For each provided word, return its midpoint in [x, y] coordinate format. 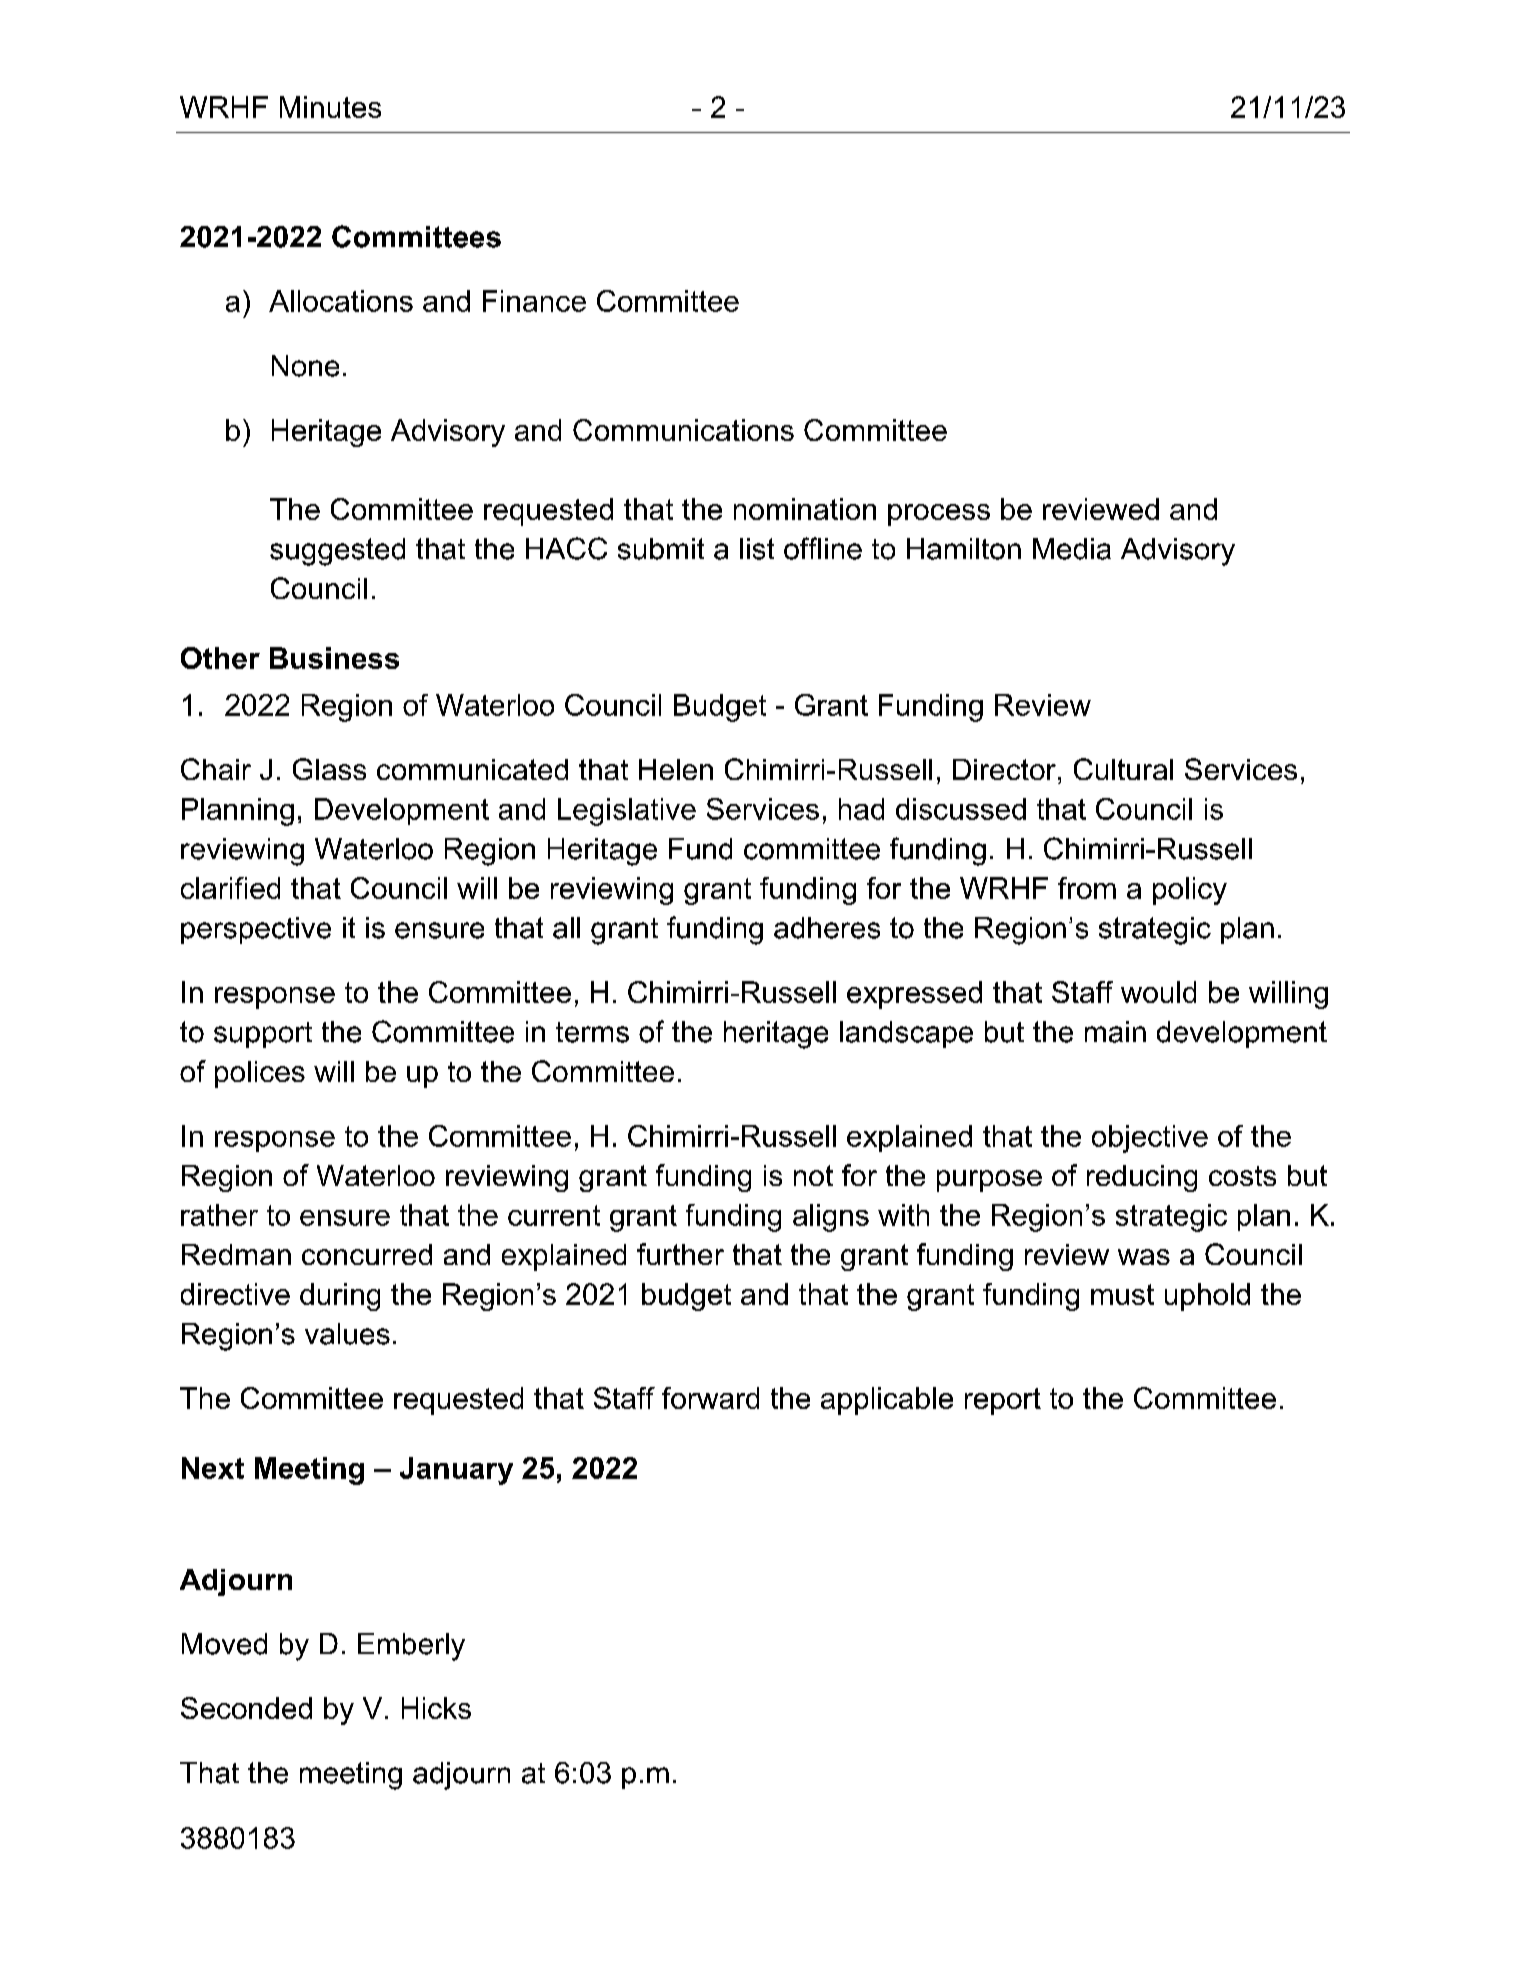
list [757, 549]
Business [334, 658]
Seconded [246, 1708]
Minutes [330, 107]
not [813, 1175]
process [939, 515]
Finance [534, 301]
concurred [367, 1254]
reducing [1142, 1178]
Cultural [1123, 769]
